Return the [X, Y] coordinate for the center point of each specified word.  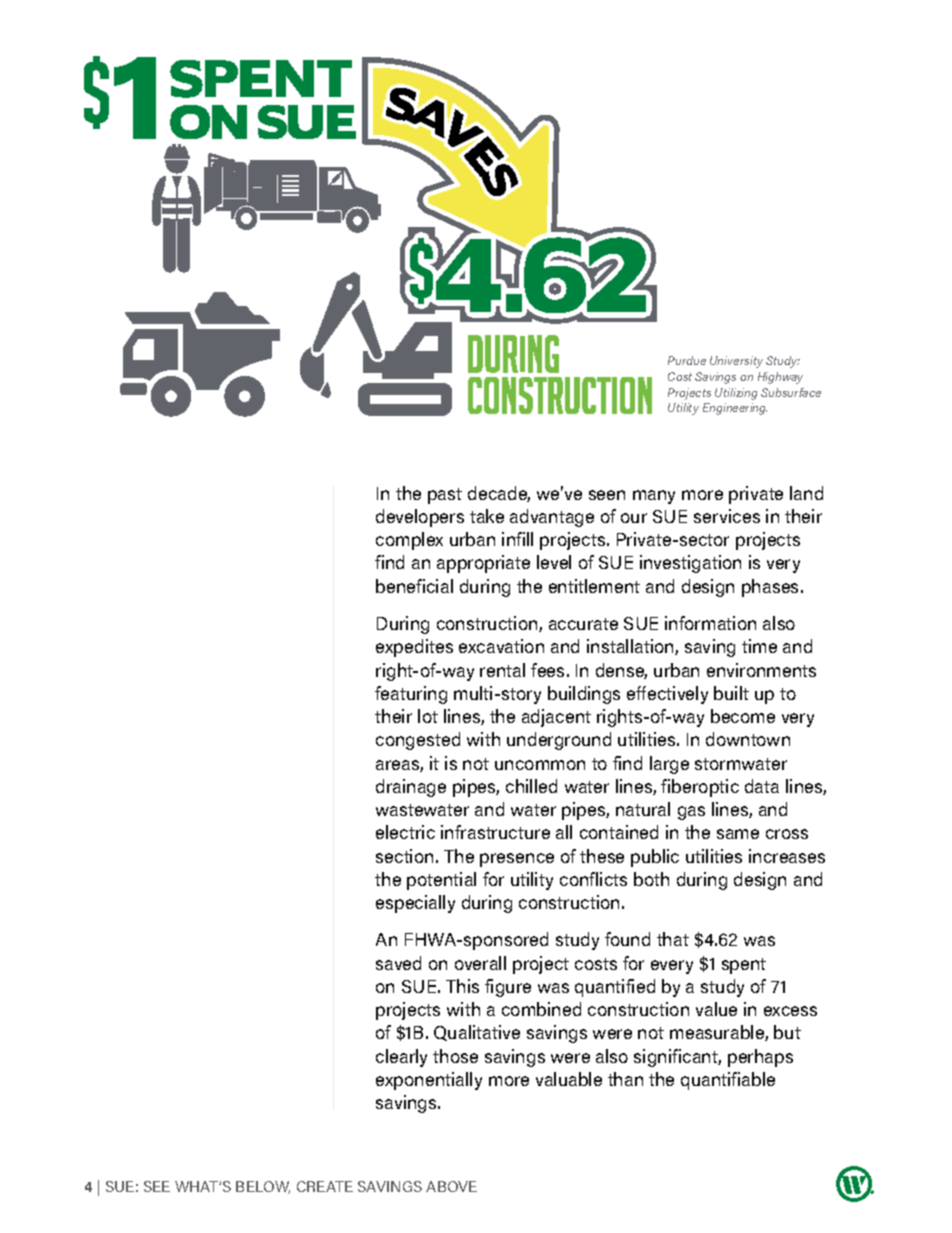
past [445, 496]
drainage [411, 788]
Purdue [687, 360]
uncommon [540, 765]
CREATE [325, 1186]
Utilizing [736, 394]
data [762, 786]
